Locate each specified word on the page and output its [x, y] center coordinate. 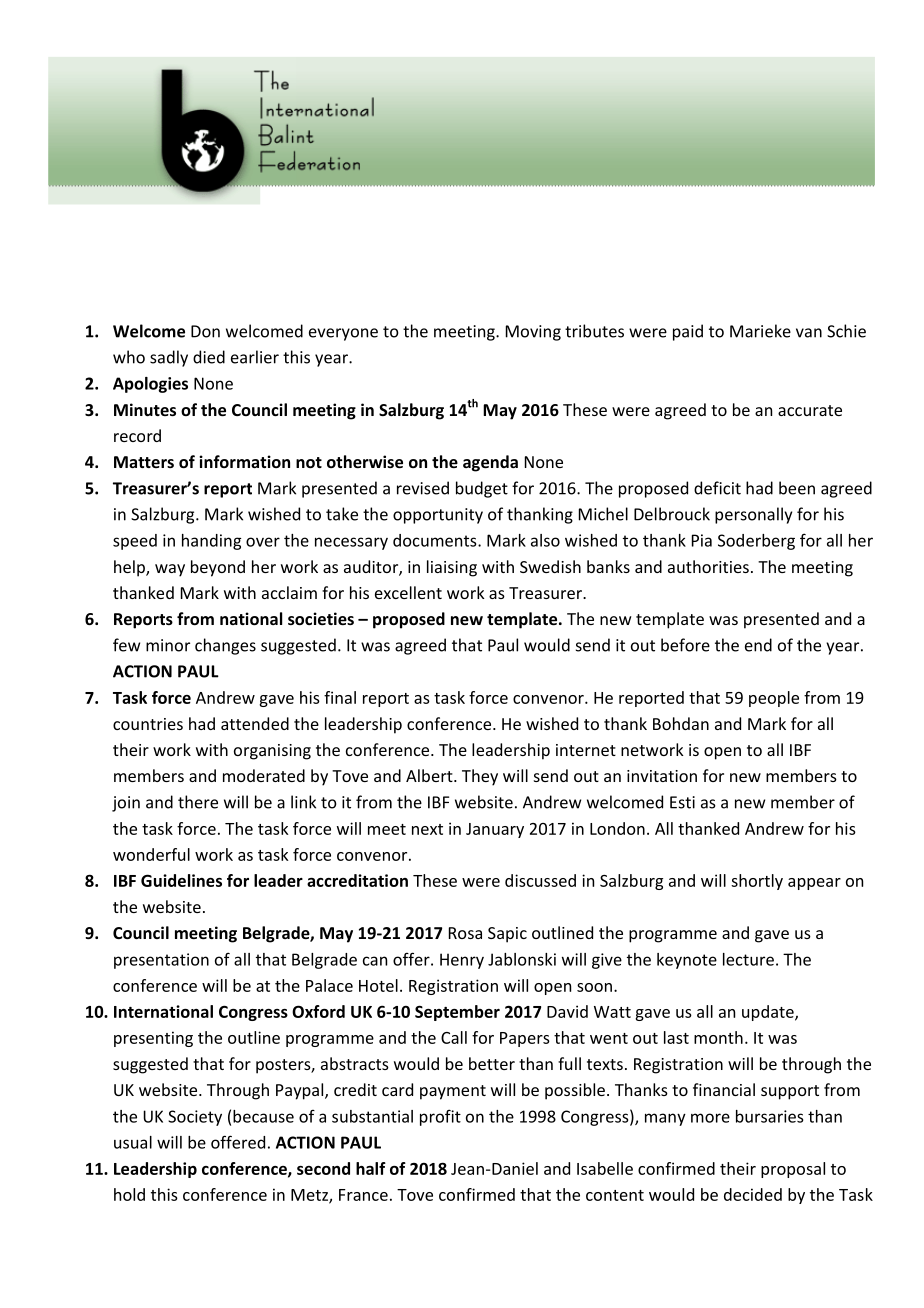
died [209, 357]
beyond [218, 568]
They [480, 777]
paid [688, 332]
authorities [708, 566]
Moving [533, 333]
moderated [264, 775]
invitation [662, 776]
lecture [748, 959]
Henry [462, 961]
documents [436, 540]
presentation [161, 961]
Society [195, 1118]
